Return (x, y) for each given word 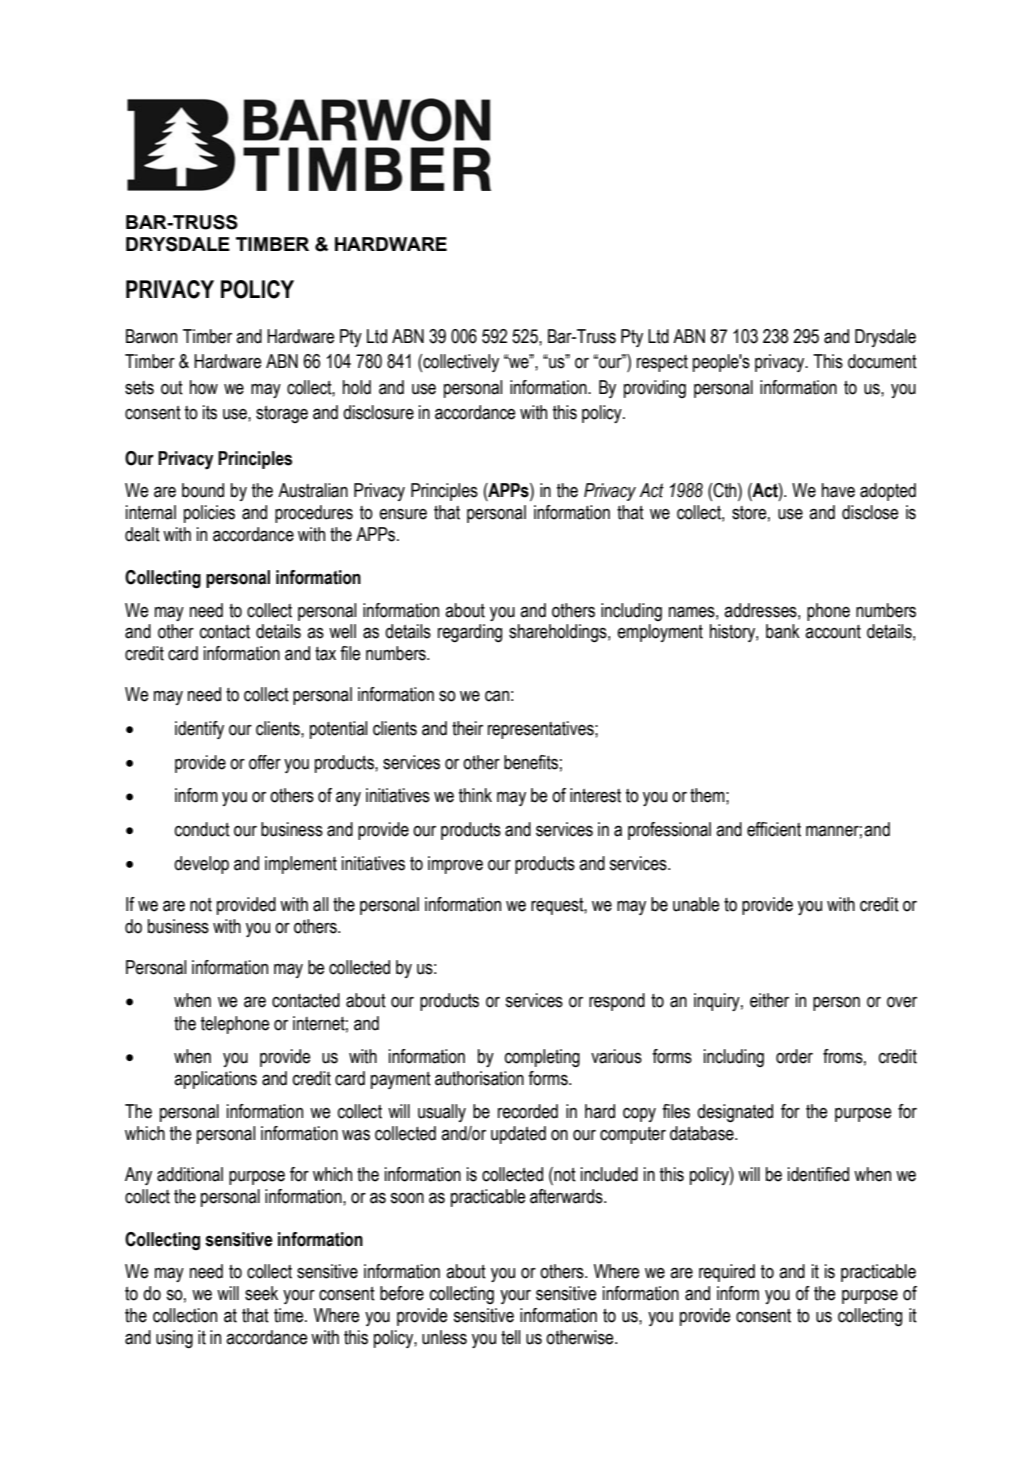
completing (542, 1058)
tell (510, 1337)
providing (655, 389)
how (204, 387)
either (769, 1000)
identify (199, 730)
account (833, 632)
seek (261, 1293)
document (882, 361)
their (467, 728)
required (727, 1273)
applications (215, 1080)
